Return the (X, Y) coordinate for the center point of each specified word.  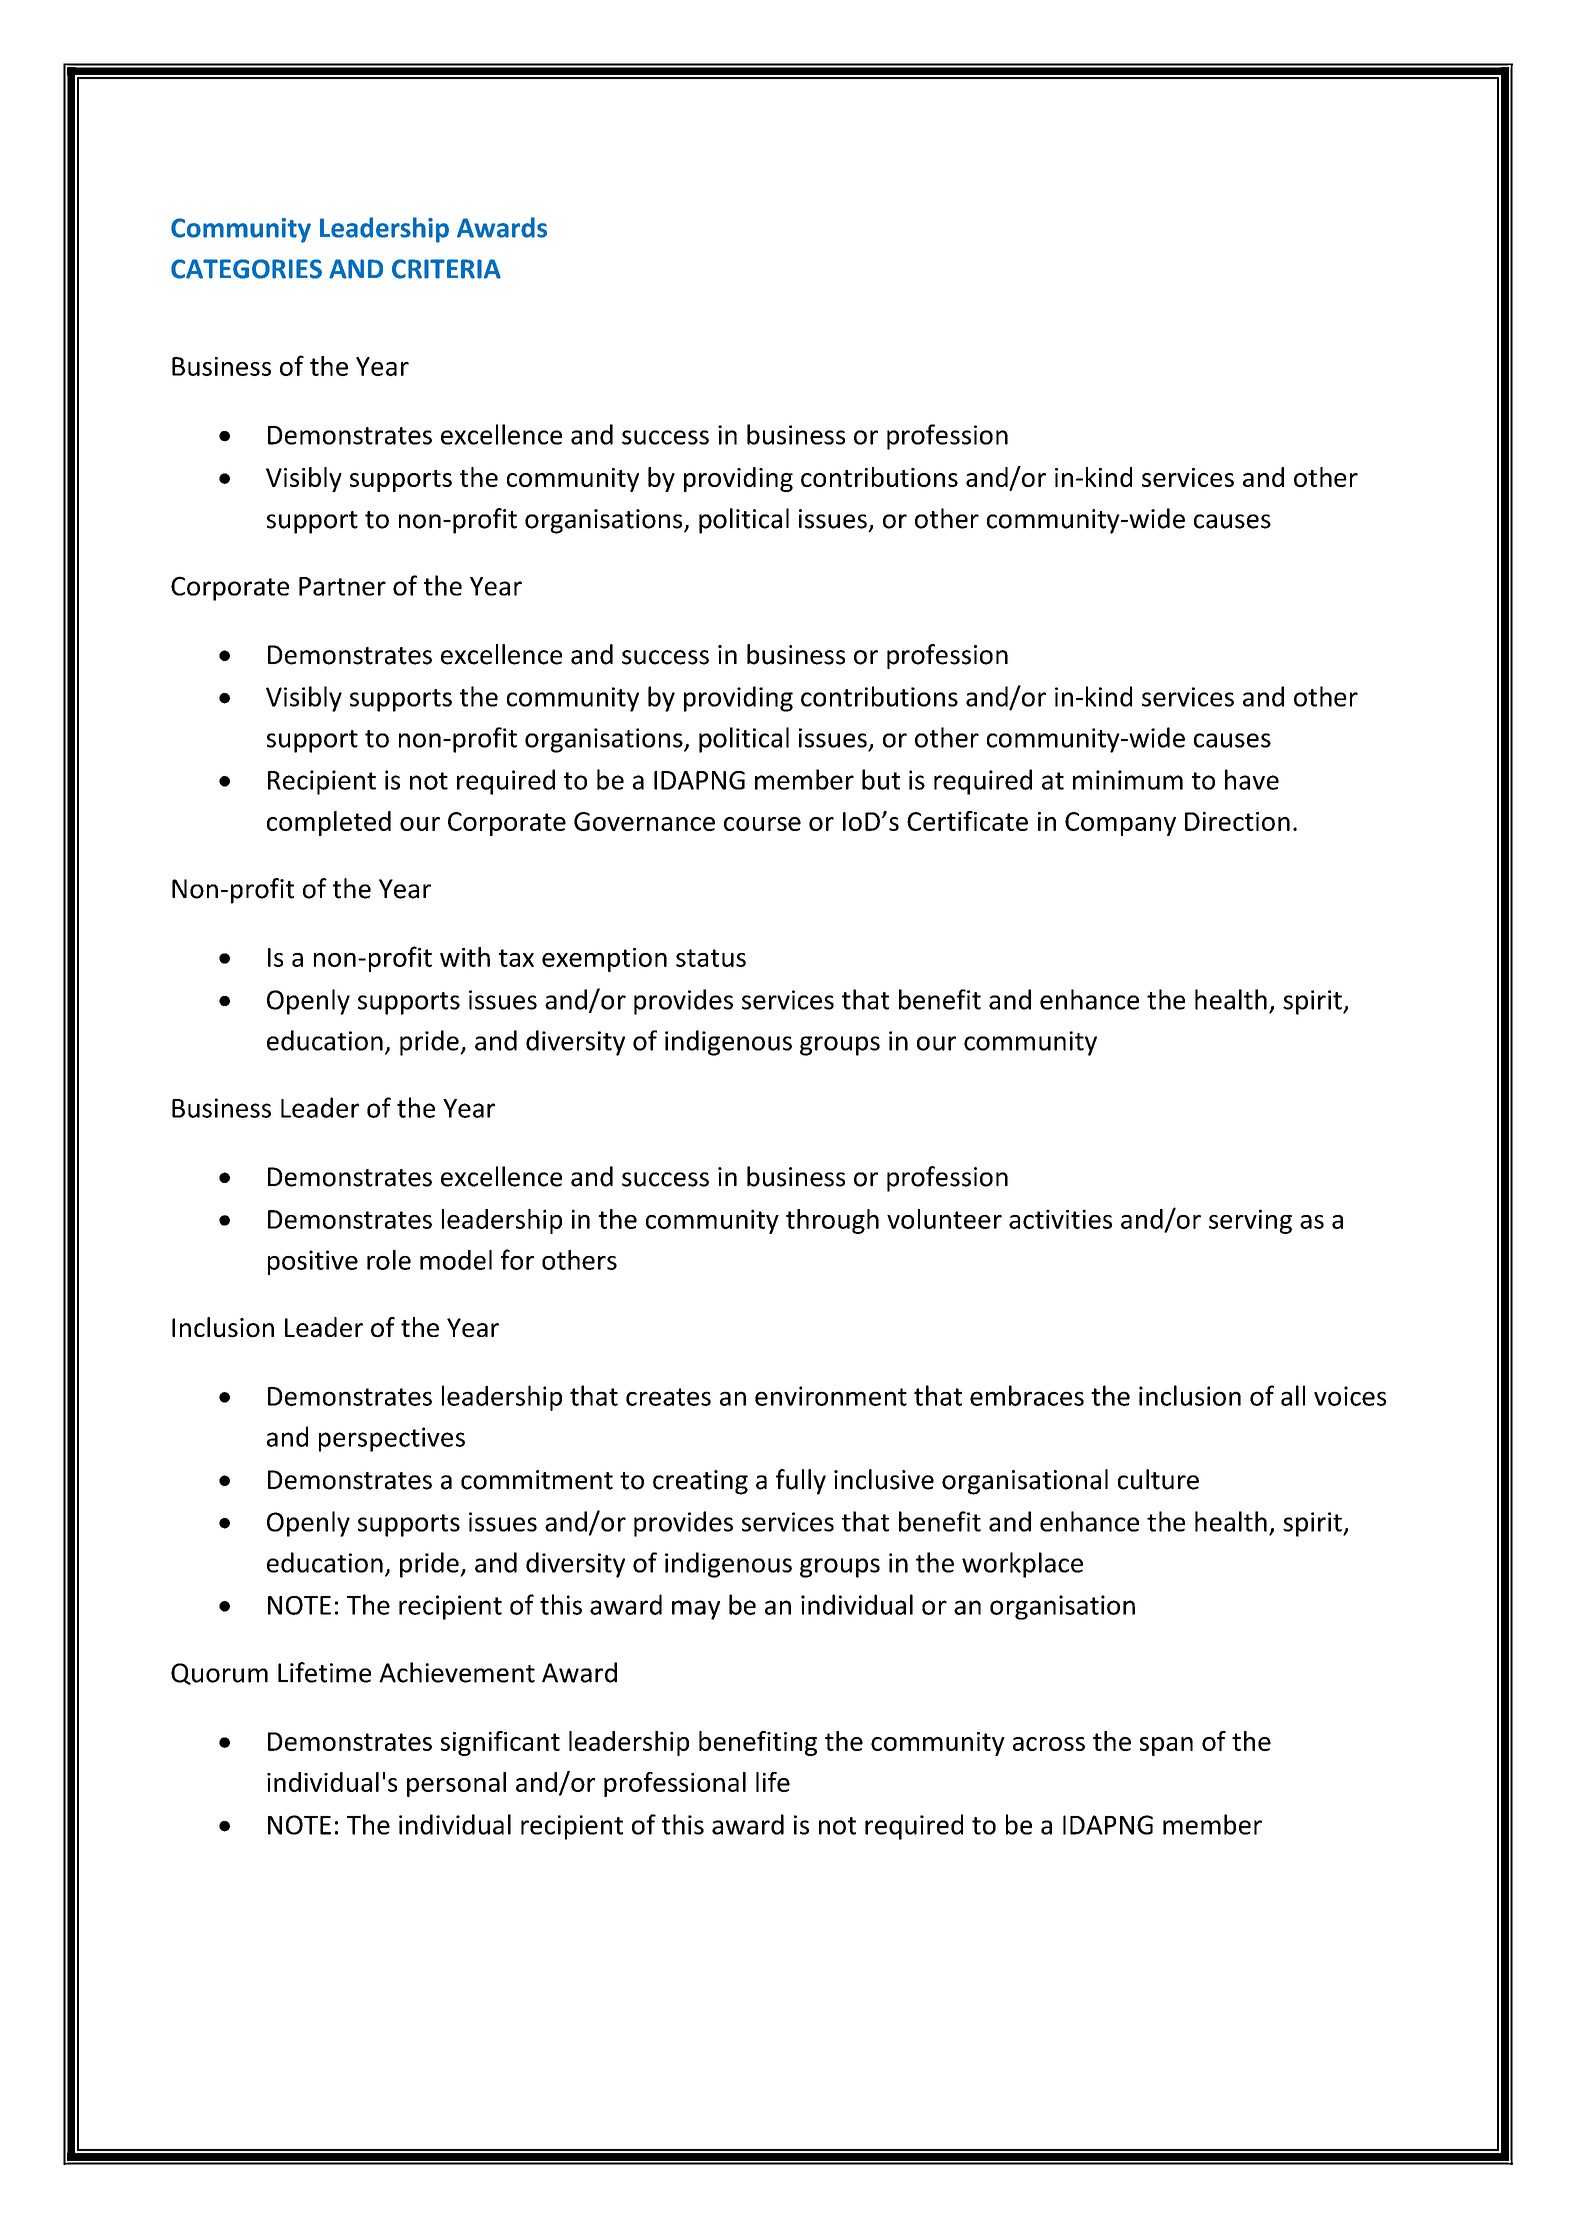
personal (456, 1784)
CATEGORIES (246, 269)
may (696, 1610)
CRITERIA (446, 269)
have (1252, 779)
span (1166, 1746)
